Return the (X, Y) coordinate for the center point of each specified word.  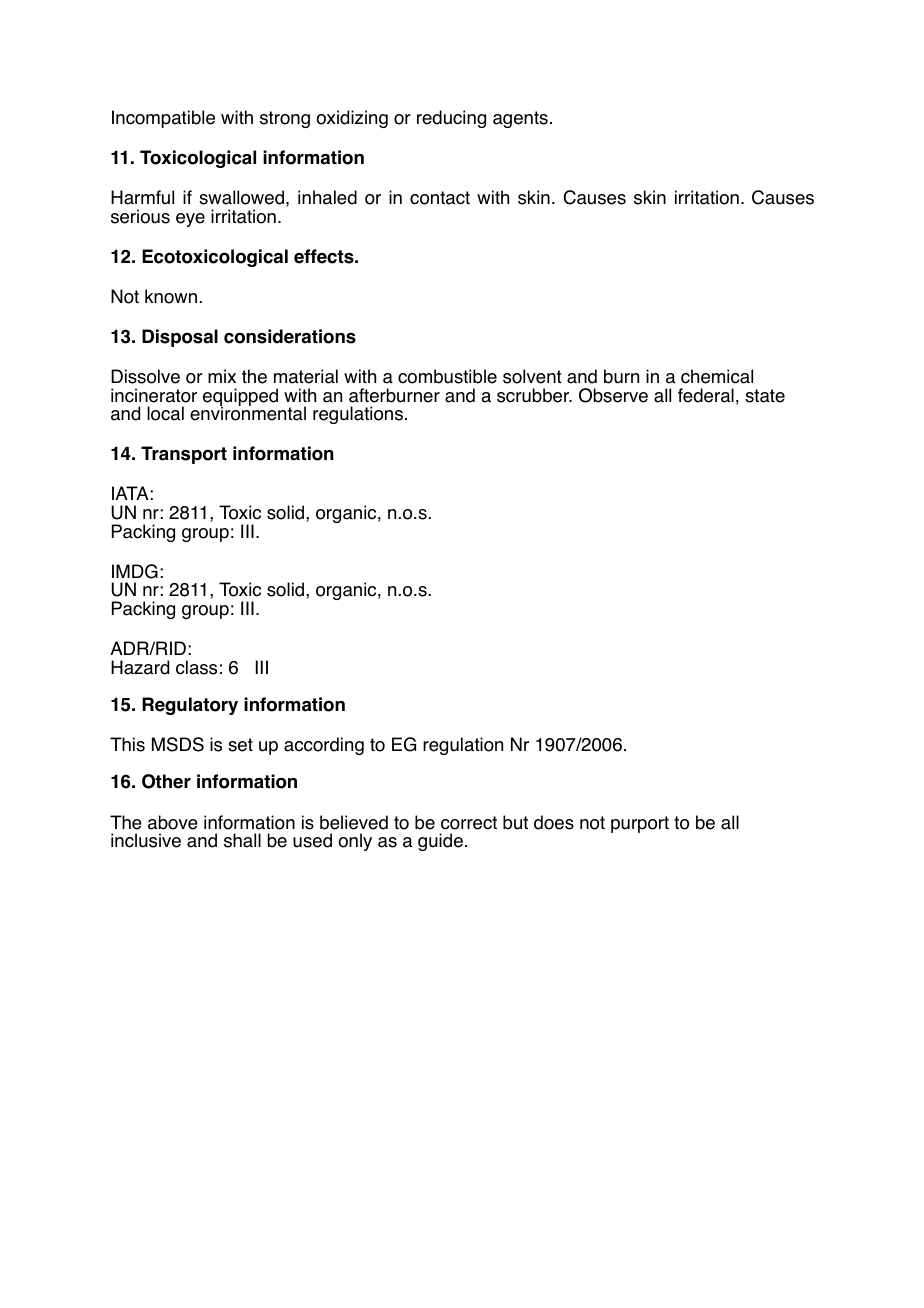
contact (440, 198)
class (196, 667)
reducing (451, 119)
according (324, 746)
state (765, 396)
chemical (717, 376)
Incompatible (163, 119)
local (165, 413)
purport (640, 824)
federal (706, 395)
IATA (130, 493)
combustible (447, 376)
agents (520, 119)
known (171, 296)
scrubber (534, 395)
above (173, 822)
